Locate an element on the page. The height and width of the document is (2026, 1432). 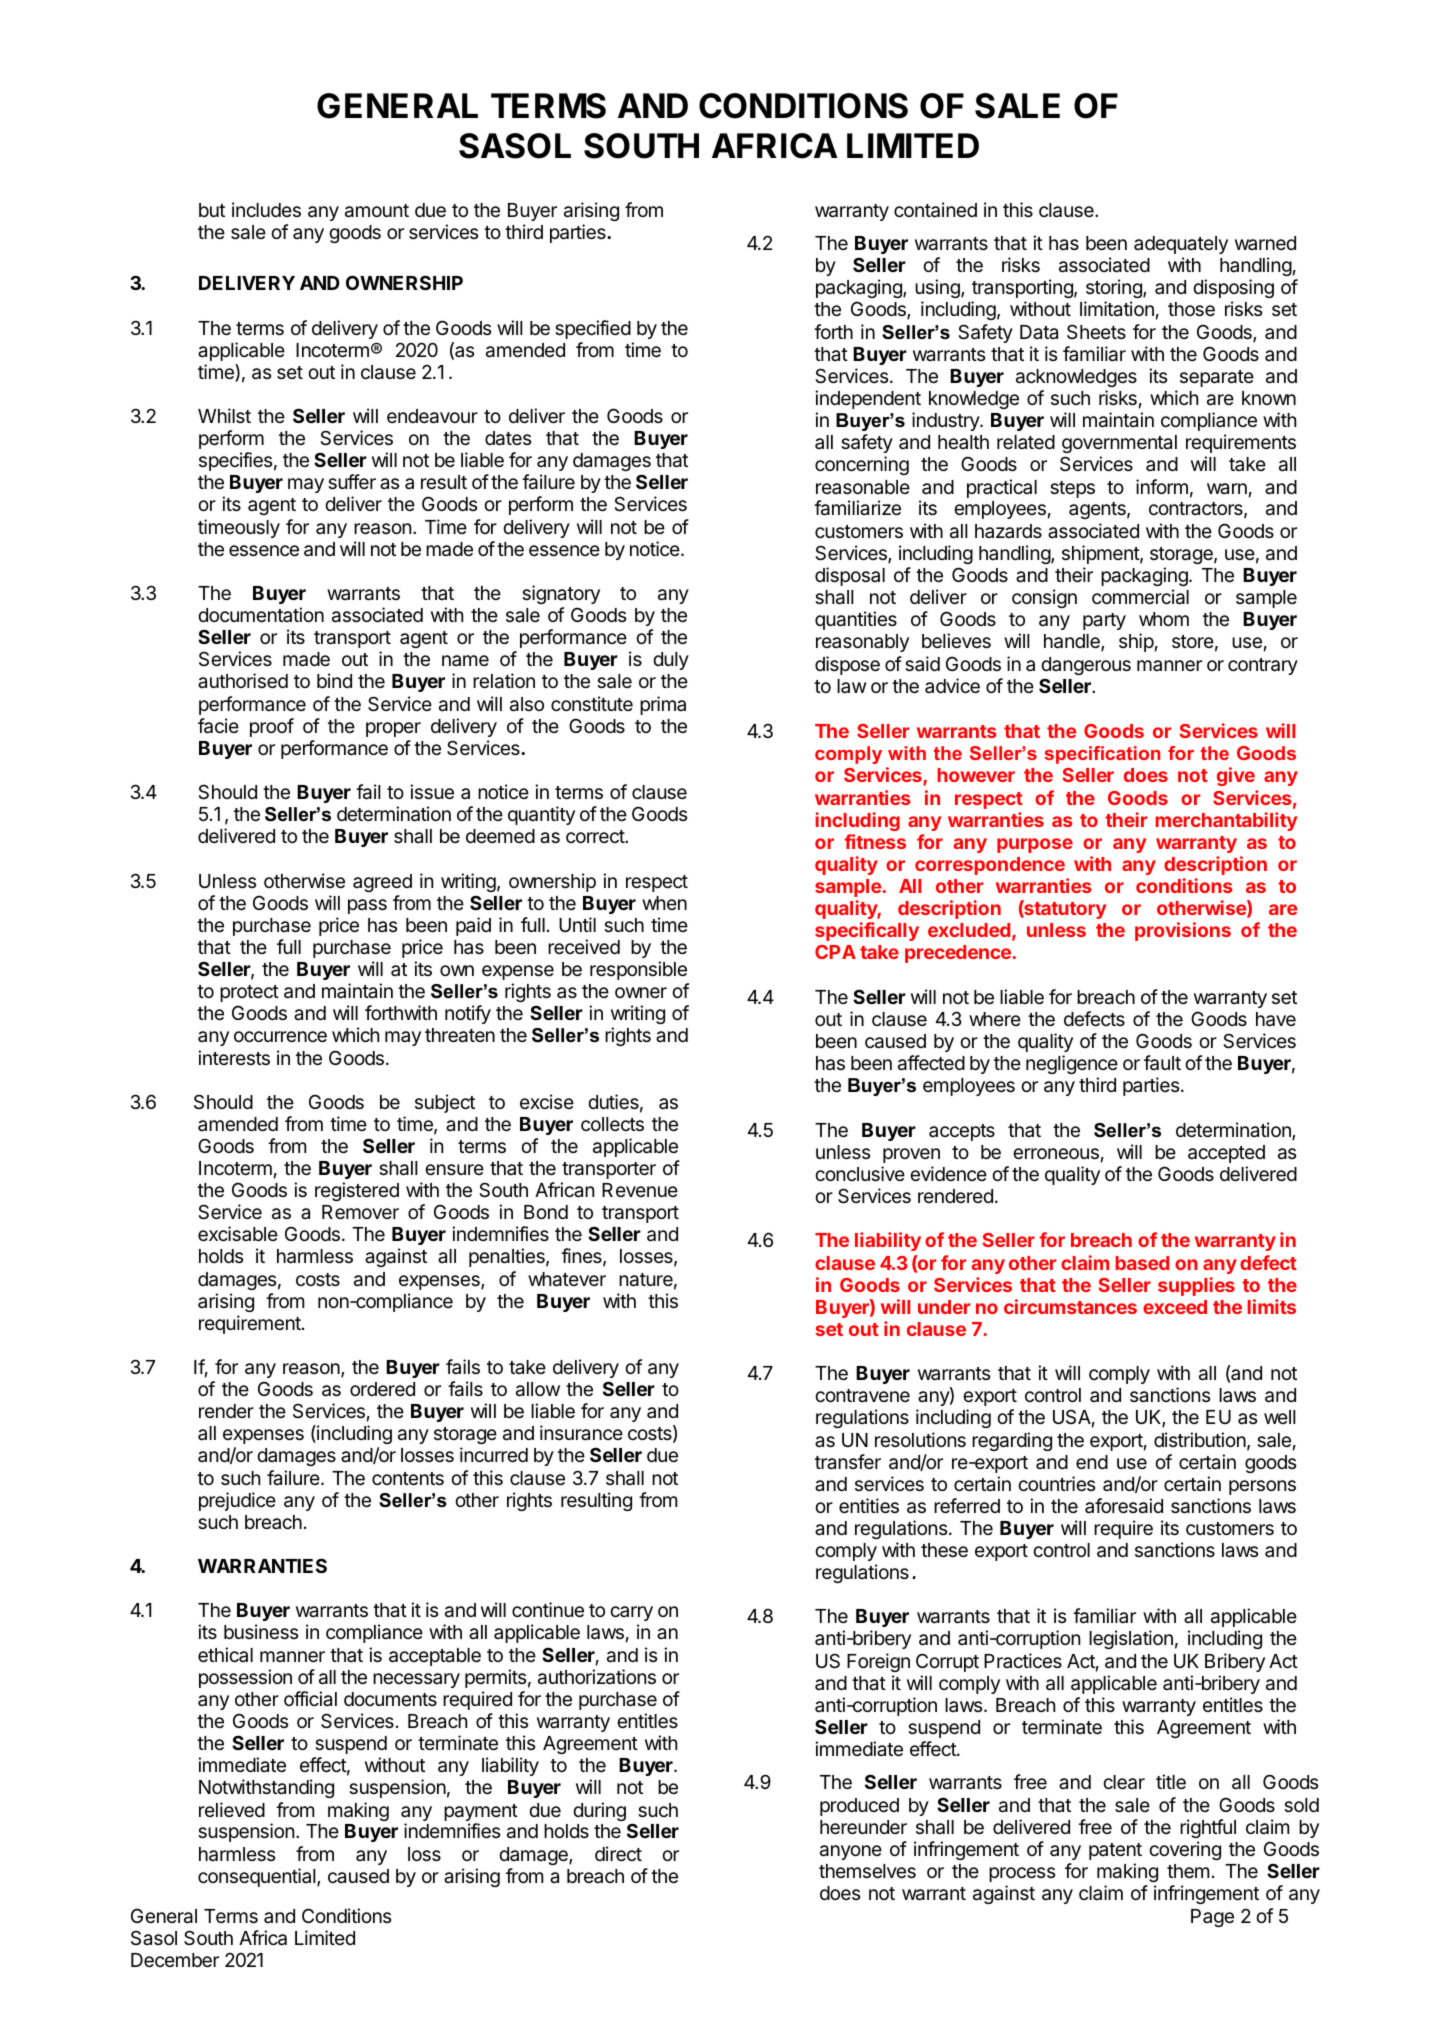
specified is located at coordinates (593, 329).
